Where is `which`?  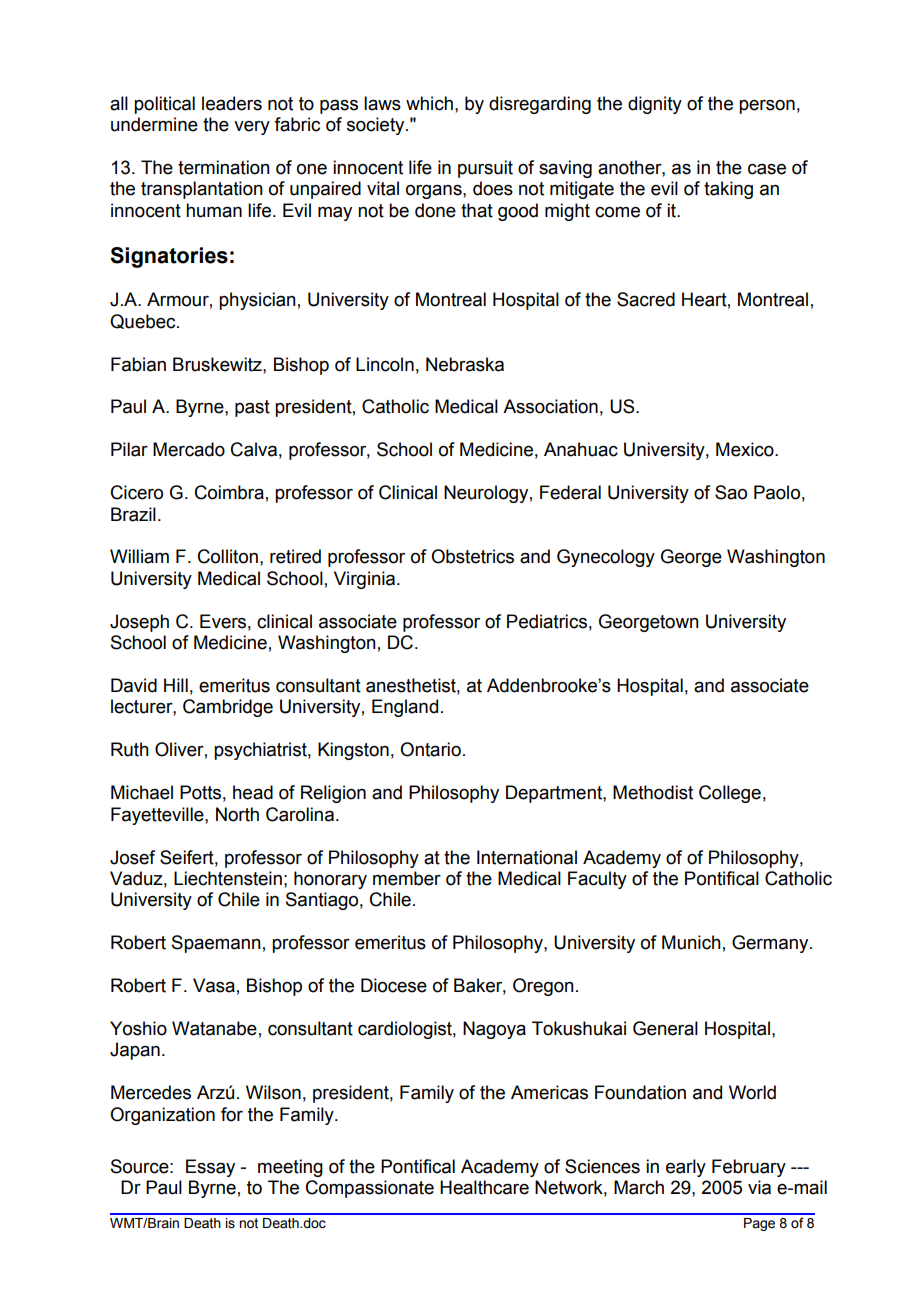
which is located at coordinates (429, 103).
